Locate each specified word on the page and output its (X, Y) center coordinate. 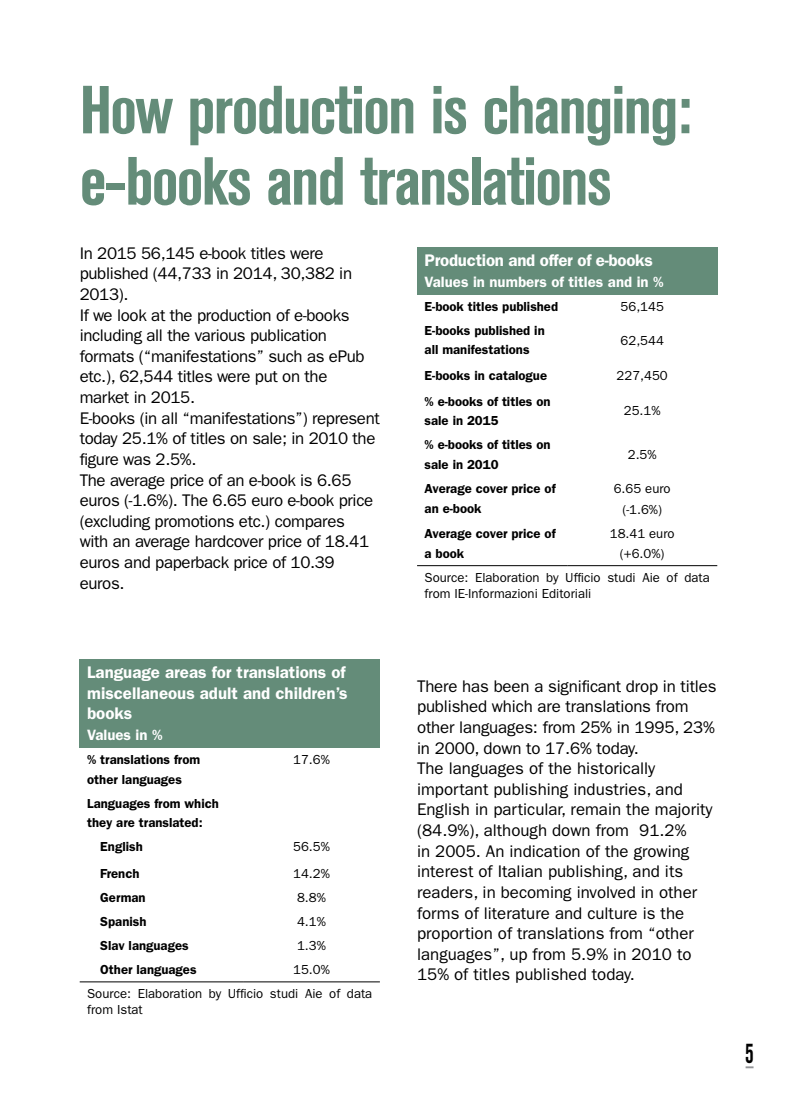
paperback (192, 563)
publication (288, 336)
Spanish (123, 923)
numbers (518, 282)
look (132, 315)
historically (616, 769)
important (453, 790)
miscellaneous (141, 693)
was (137, 460)
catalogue (518, 377)
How (128, 110)
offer (556, 260)
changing (580, 116)
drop (642, 687)
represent (346, 420)
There (437, 686)
